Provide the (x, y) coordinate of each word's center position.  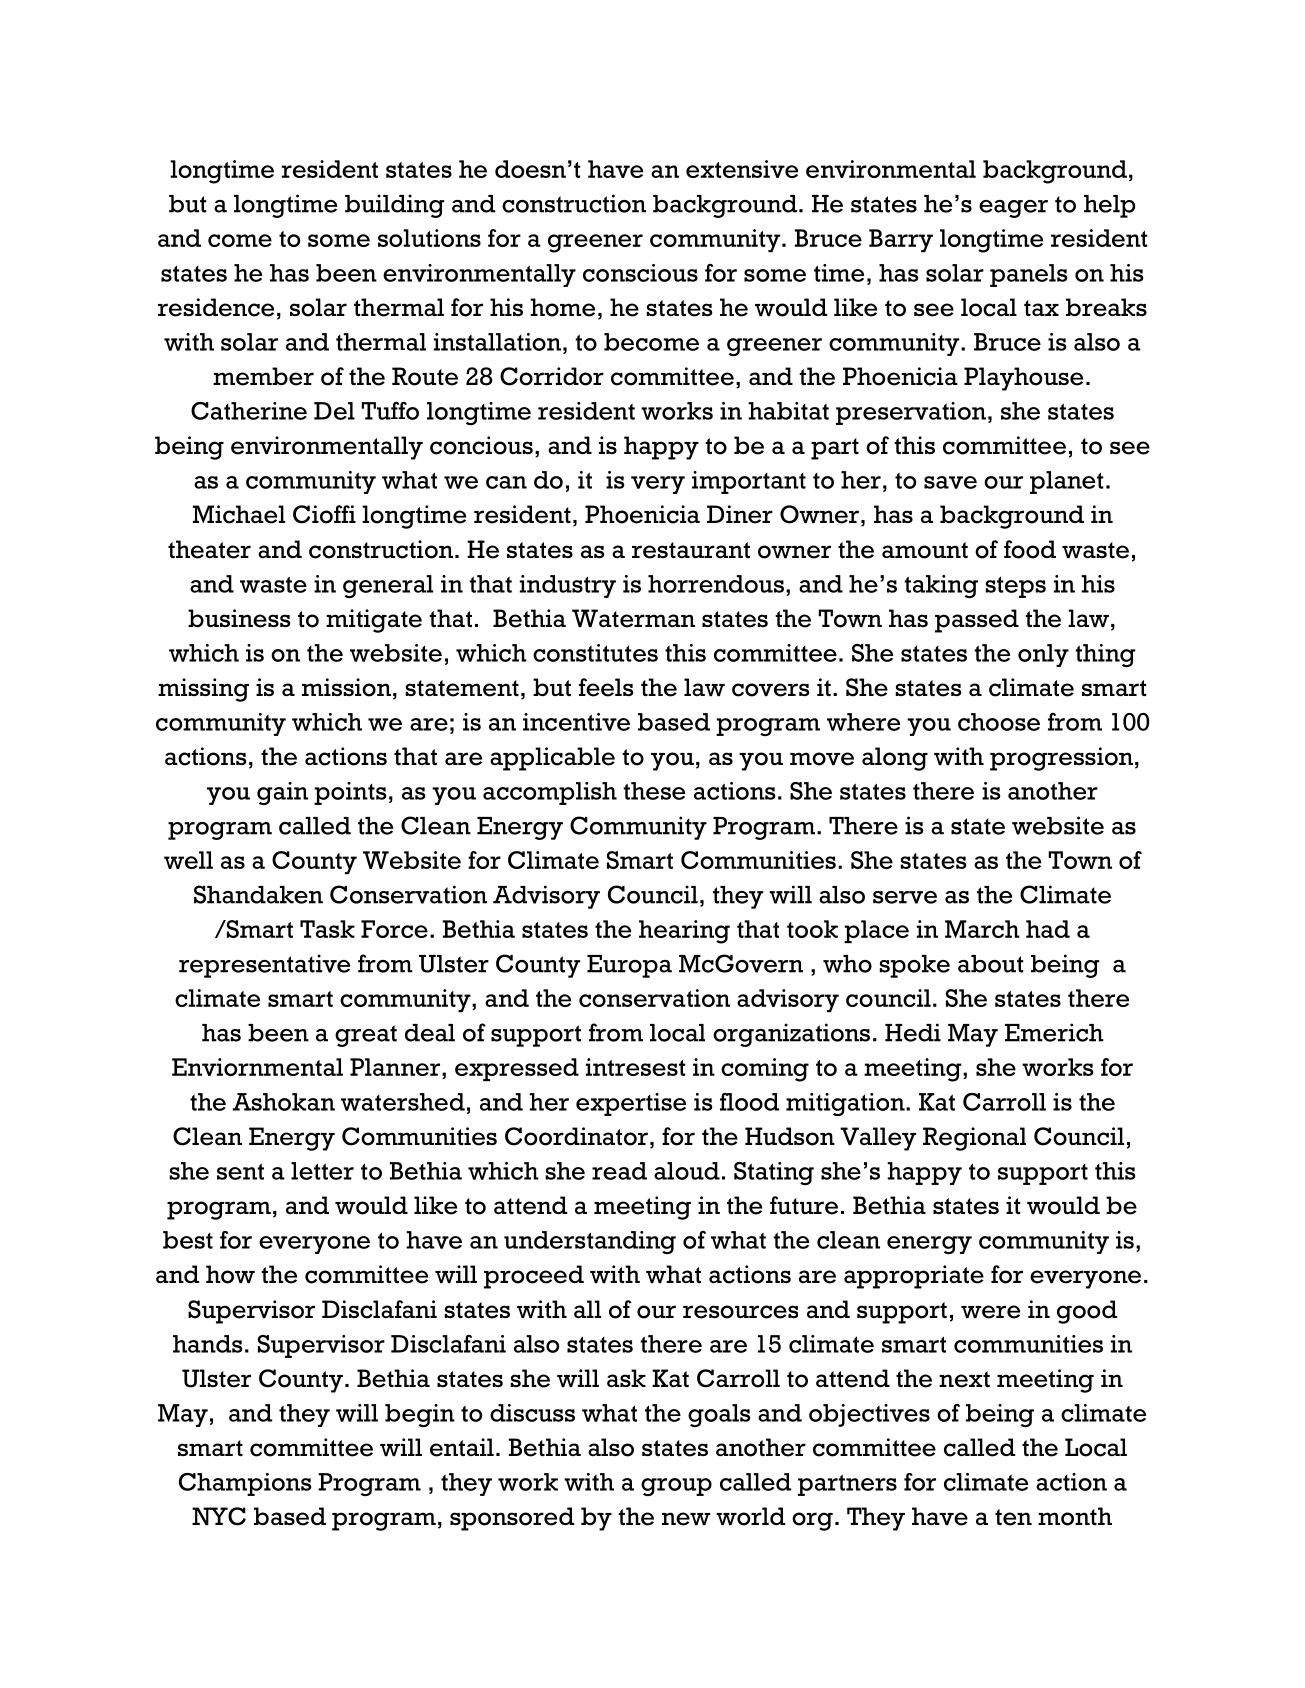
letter (322, 1171)
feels (606, 687)
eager (1013, 209)
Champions (245, 1484)
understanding (590, 1242)
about (991, 964)
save (950, 482)
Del (334, 411)
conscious (640, 273)
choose (999, 722)
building (395, 206)
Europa (629, 966)
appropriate (914, 1277)
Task (327, 929)
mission (346, 687)
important (749, 482)
